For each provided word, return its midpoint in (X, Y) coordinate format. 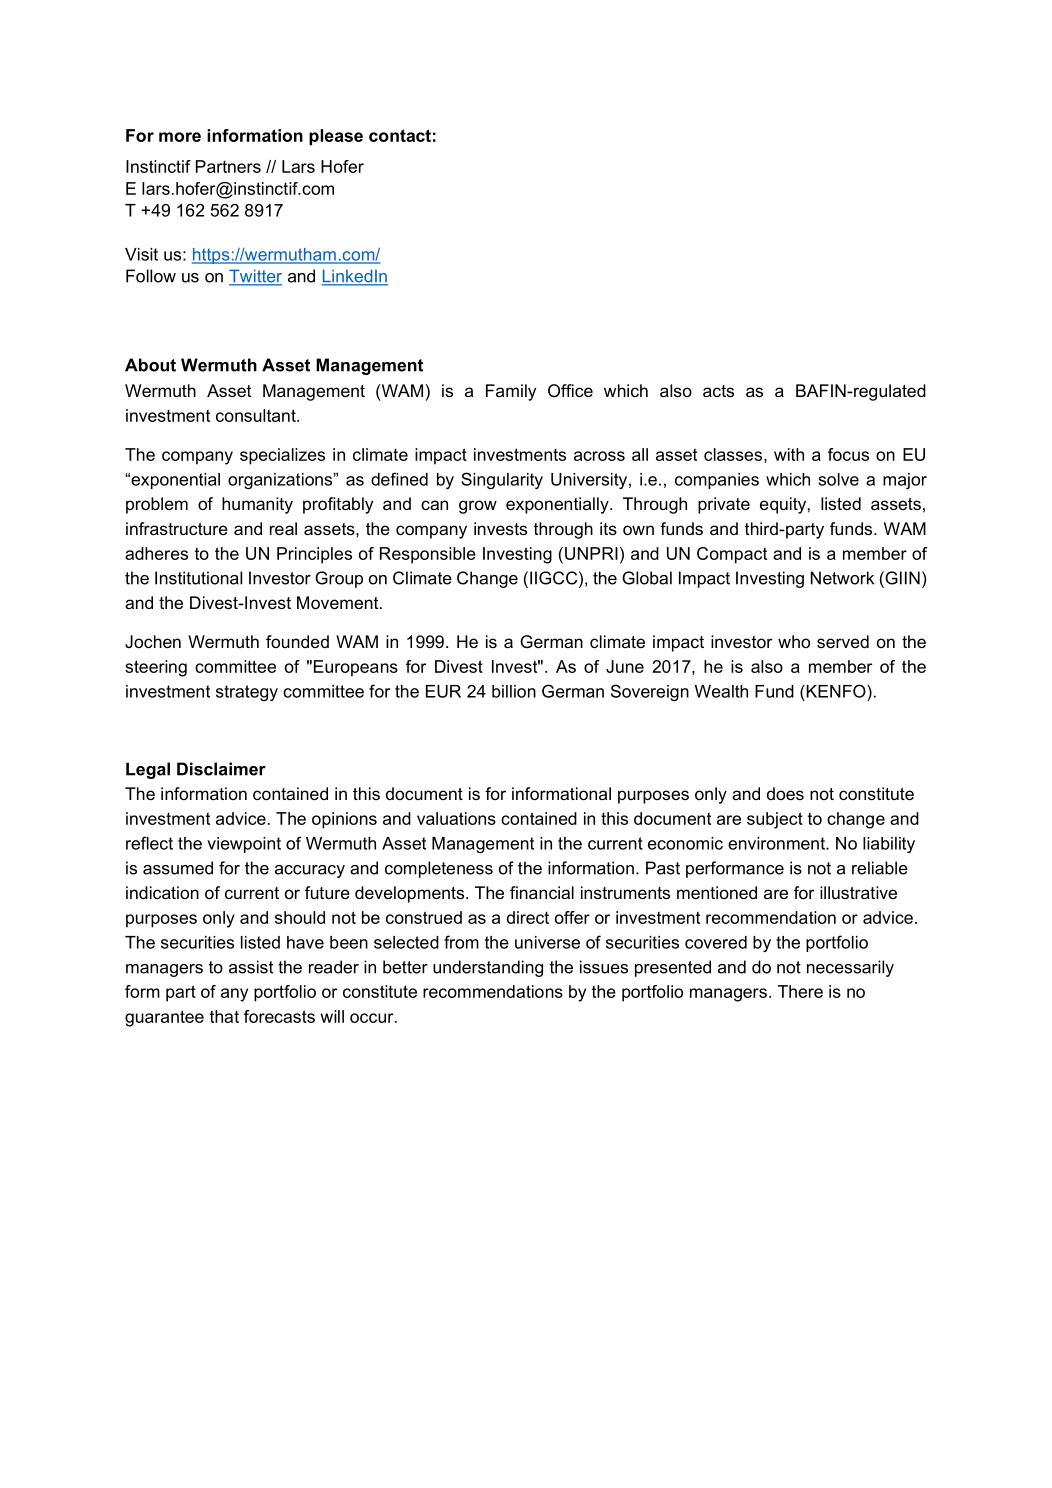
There (800, 991)
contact (400, 135)
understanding (488, 968)
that (224, 1016)
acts (718, 391)
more (180, 137)
